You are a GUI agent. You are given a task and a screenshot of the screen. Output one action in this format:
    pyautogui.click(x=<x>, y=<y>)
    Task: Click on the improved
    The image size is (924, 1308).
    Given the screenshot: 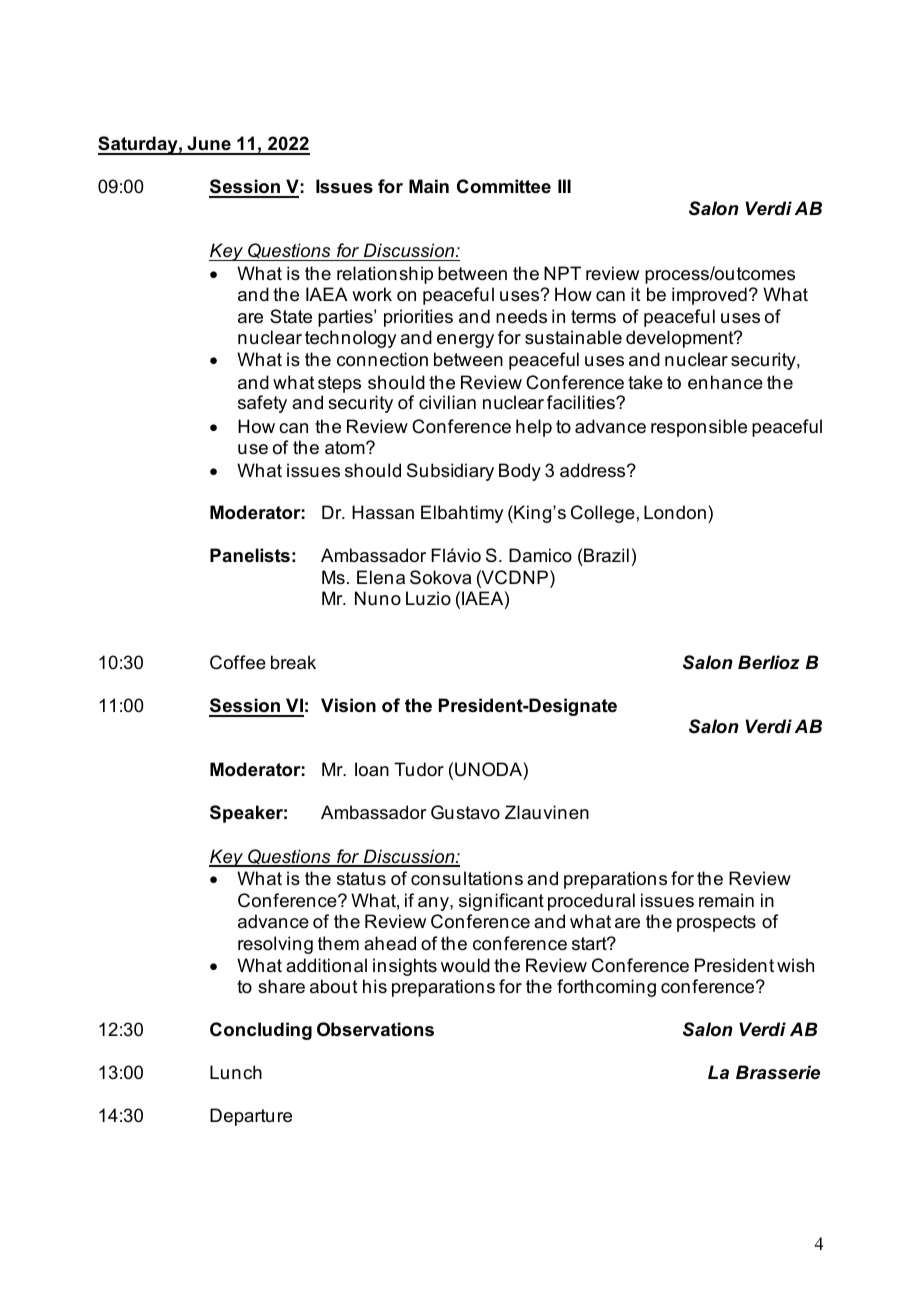 What is the action you would take?
    pyautogui.click(x=709, y=296)
